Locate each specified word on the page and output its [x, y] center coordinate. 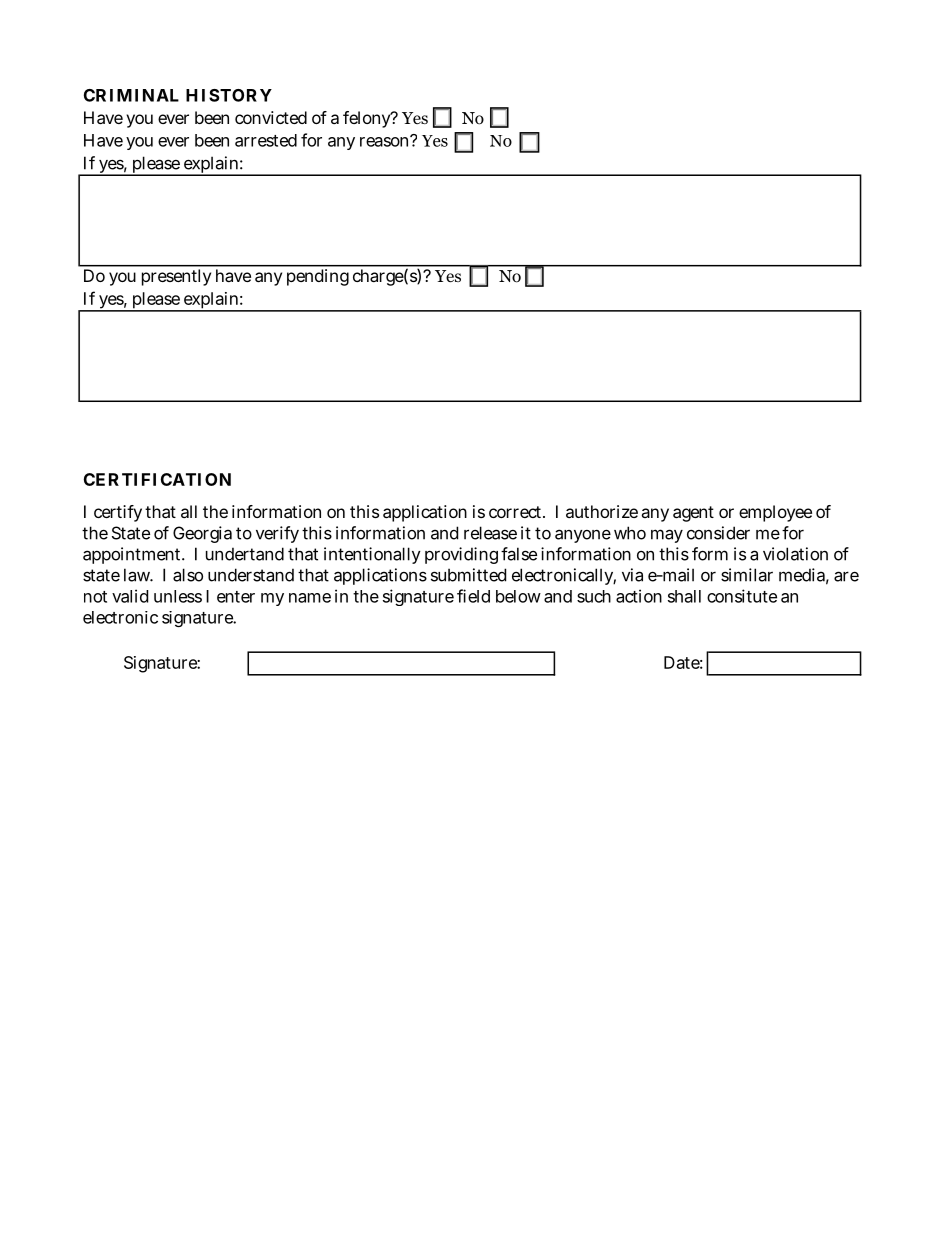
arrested [266, 140]
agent [693, 514]
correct [517, 512]
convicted [271, 117]
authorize [602, 511]
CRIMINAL [131, 95]
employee [775, 513]
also [188, 575]
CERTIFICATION [157, 479]
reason [386, 141]
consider [718, 533]
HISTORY [229, 95]
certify [118, 513]
